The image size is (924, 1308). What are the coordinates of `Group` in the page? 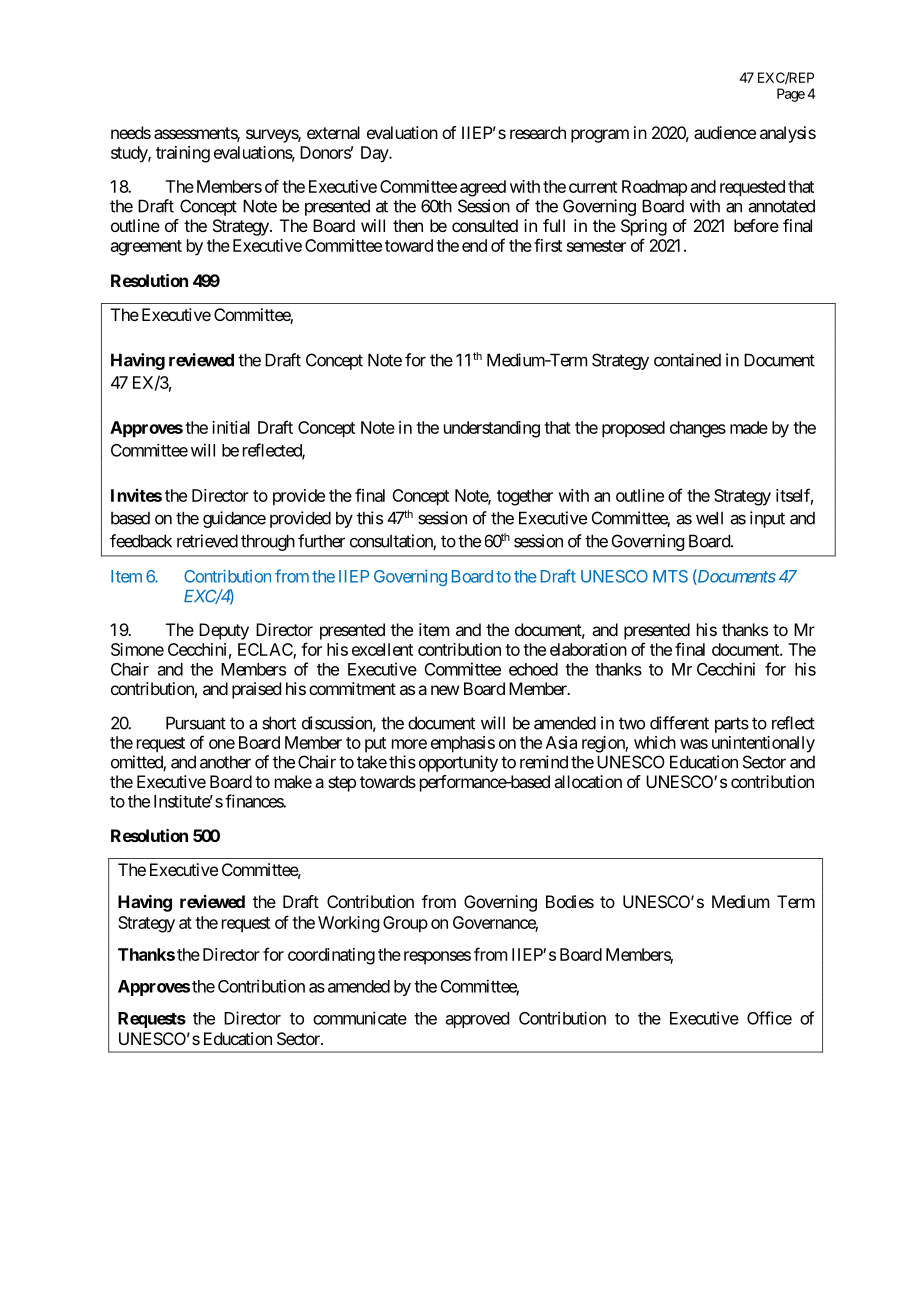 It's located at (405, 924).
